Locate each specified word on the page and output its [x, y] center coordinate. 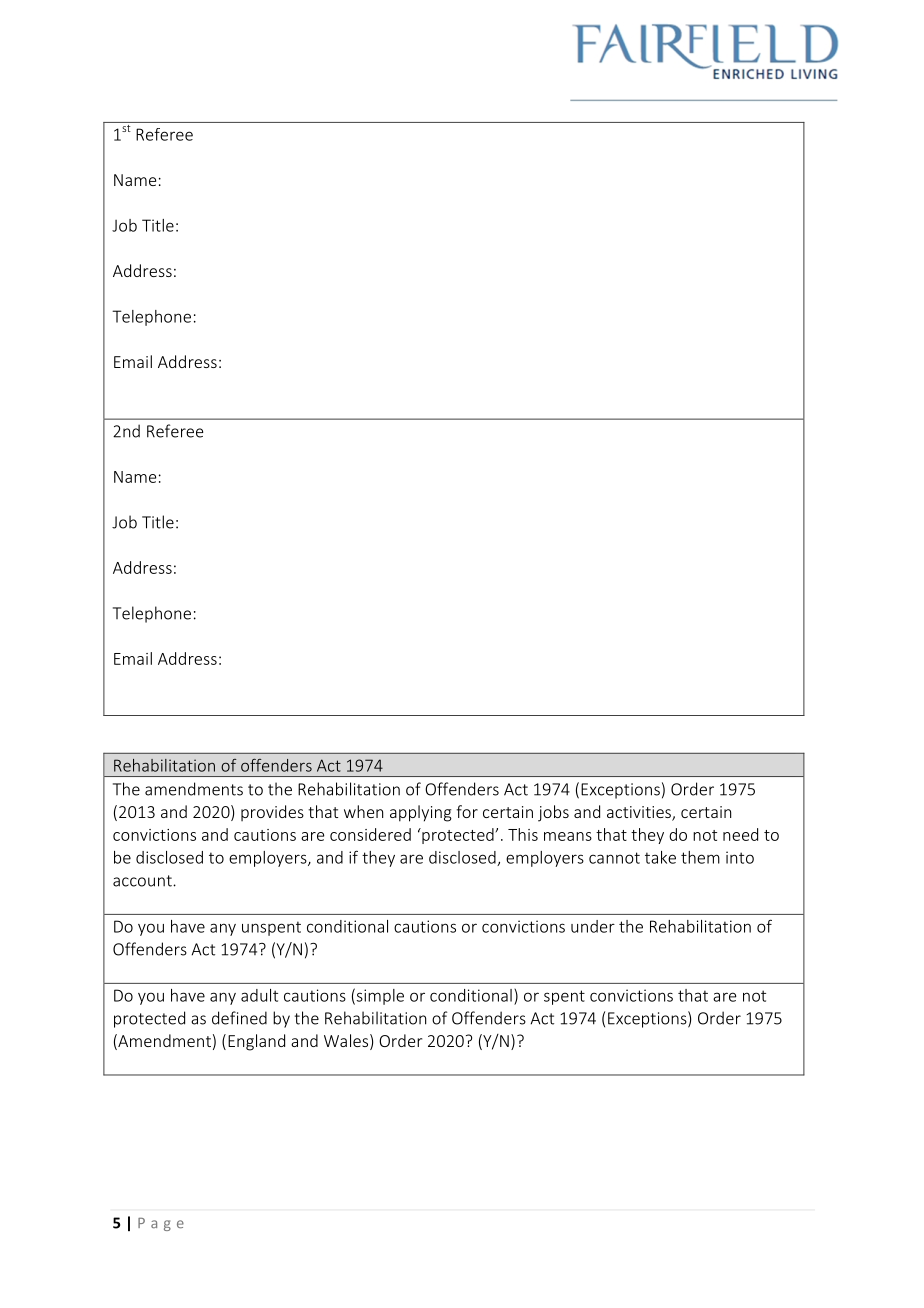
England [256, 1042]
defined [239, 1018]
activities [640, 813]
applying [421, 813]
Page [161, 1224]
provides [272, 813]
